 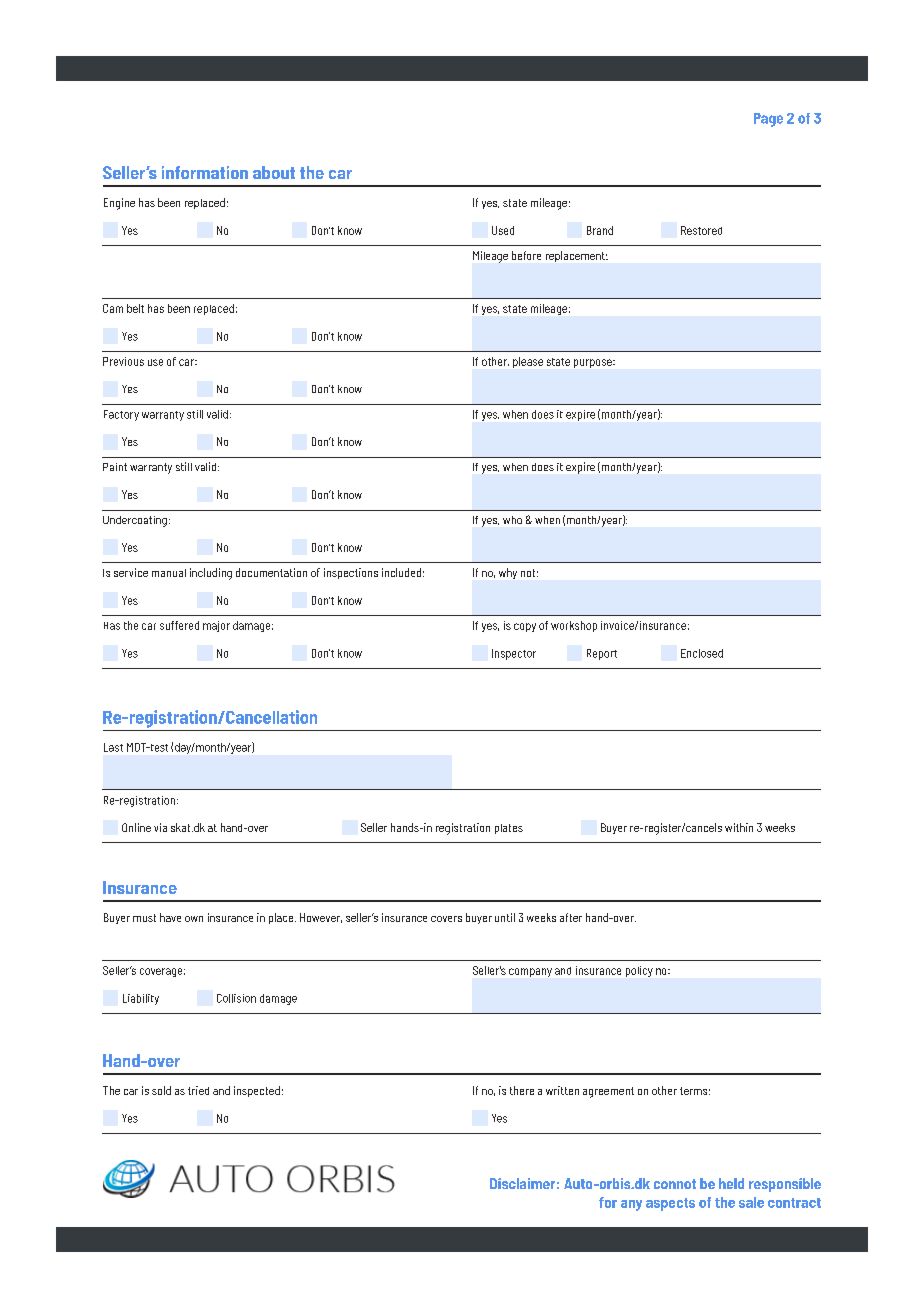 I want to click on suffered, so click(x=179, y=625).
